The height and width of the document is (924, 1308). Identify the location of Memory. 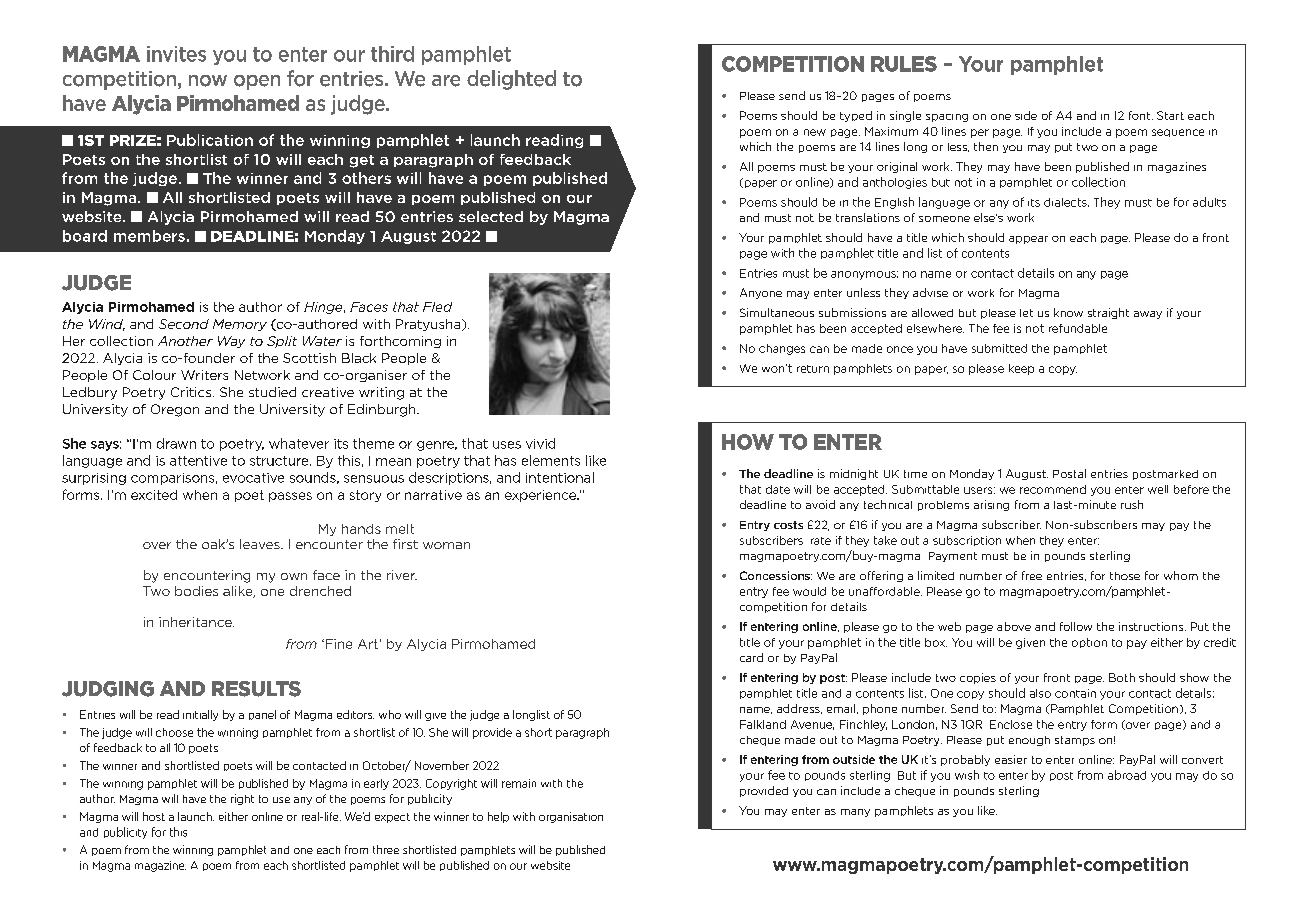
(240, 325).
